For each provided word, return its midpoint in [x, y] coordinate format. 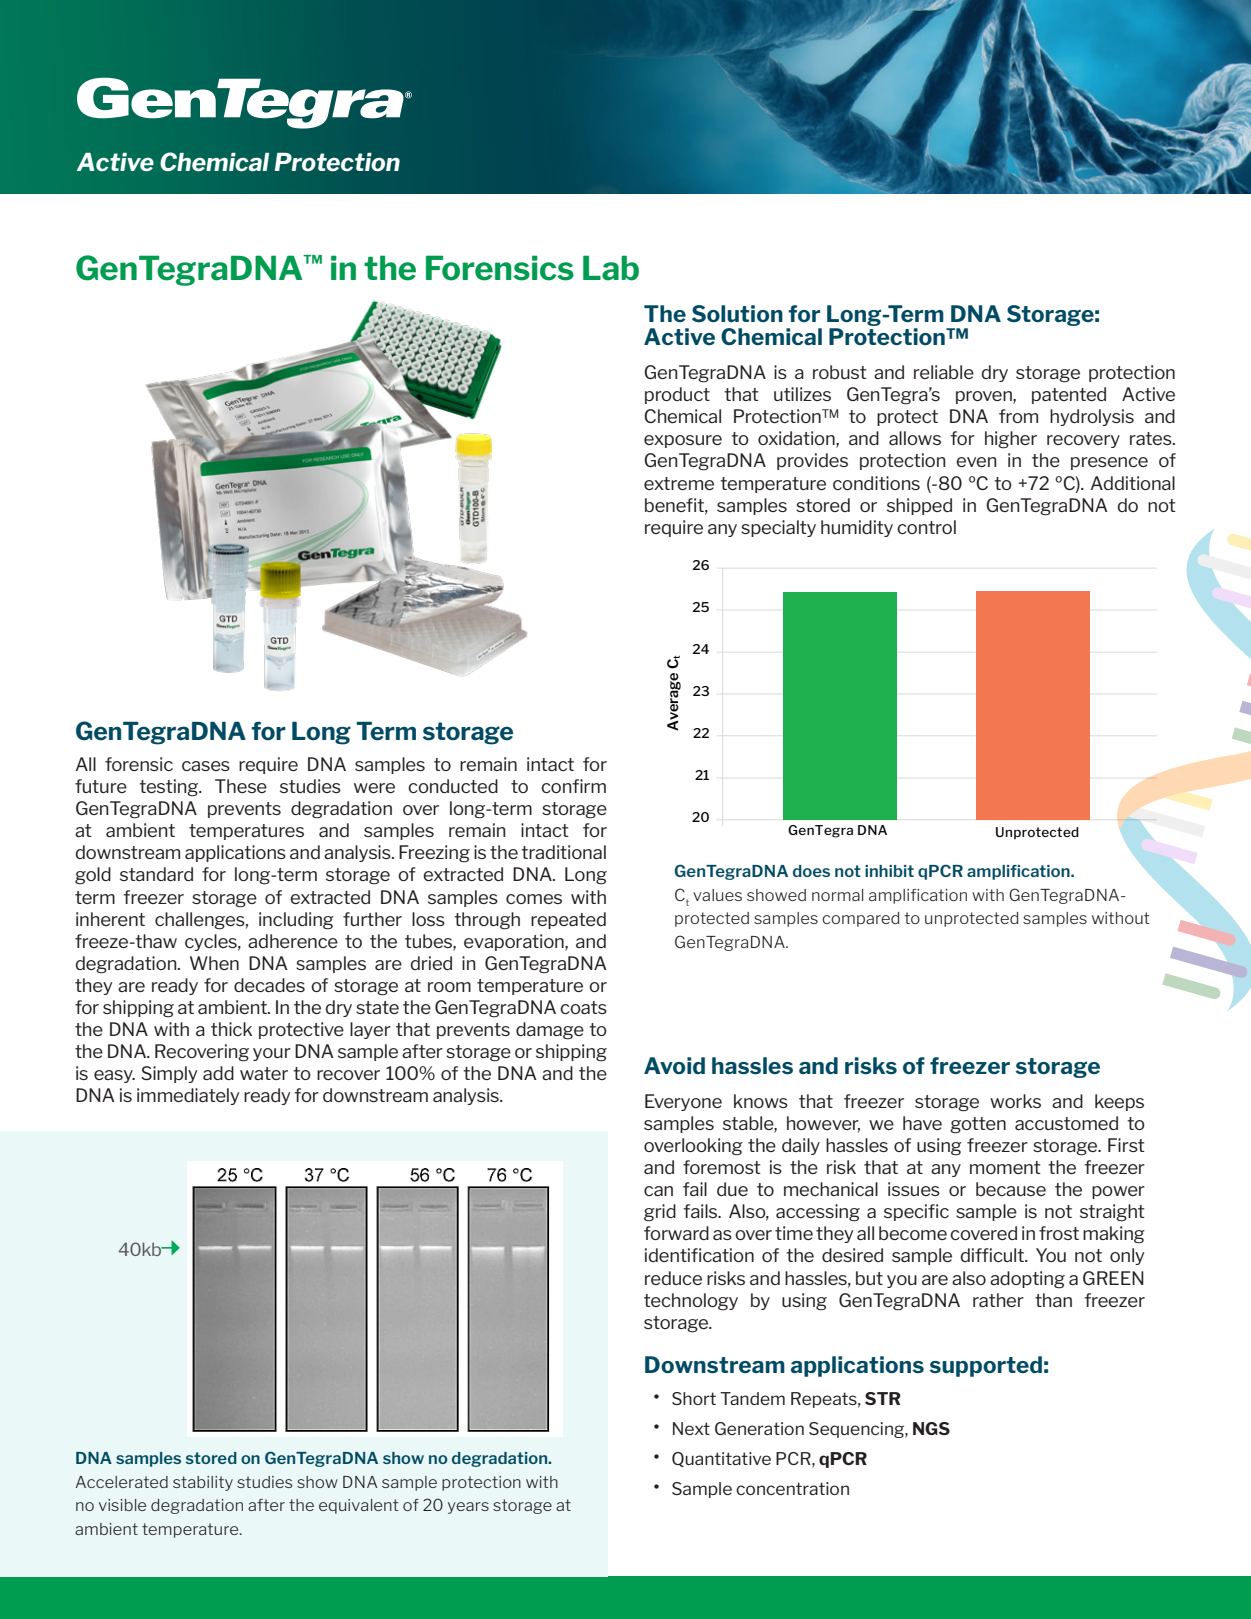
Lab [611, 268]
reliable [944, 372]
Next [691, 1428]
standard [156, 874]
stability [203, 1483]
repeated [568, 920]
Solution [737, 313]
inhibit [889, 871]
